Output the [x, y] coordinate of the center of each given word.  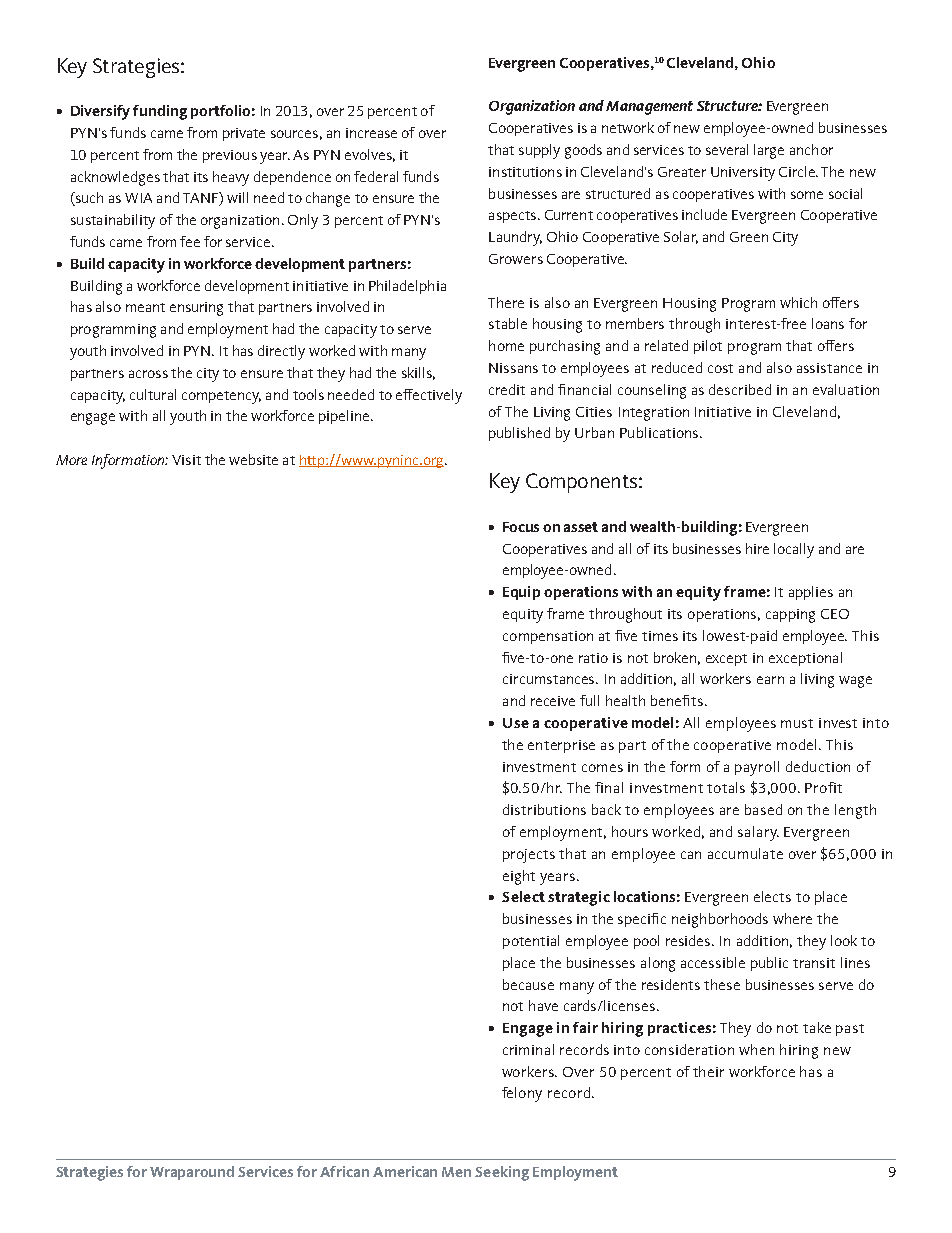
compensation [548, 637]
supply [539, 151]
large [769, 151]
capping [790, 616]
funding [160, 112]
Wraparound [192, 1173]
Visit [186, 460]
